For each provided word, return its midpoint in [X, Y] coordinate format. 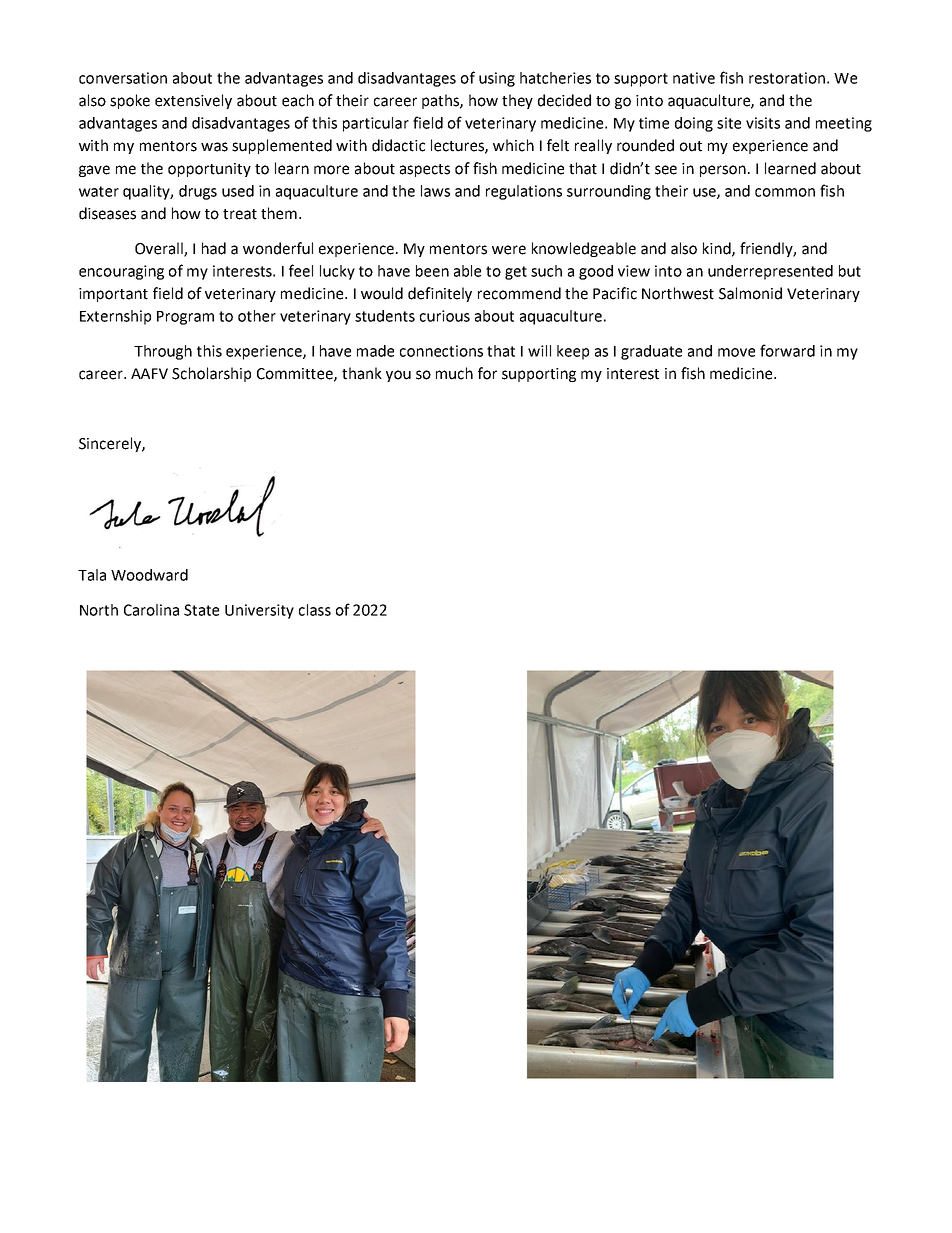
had [214, 248]
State [201, 610]
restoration [787, 78]
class [315, 610]
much [454, 373]
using [497, 79]
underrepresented [770, 272]
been [432, 271]
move [736, 352]
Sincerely [111, 444]
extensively [193, 101]
